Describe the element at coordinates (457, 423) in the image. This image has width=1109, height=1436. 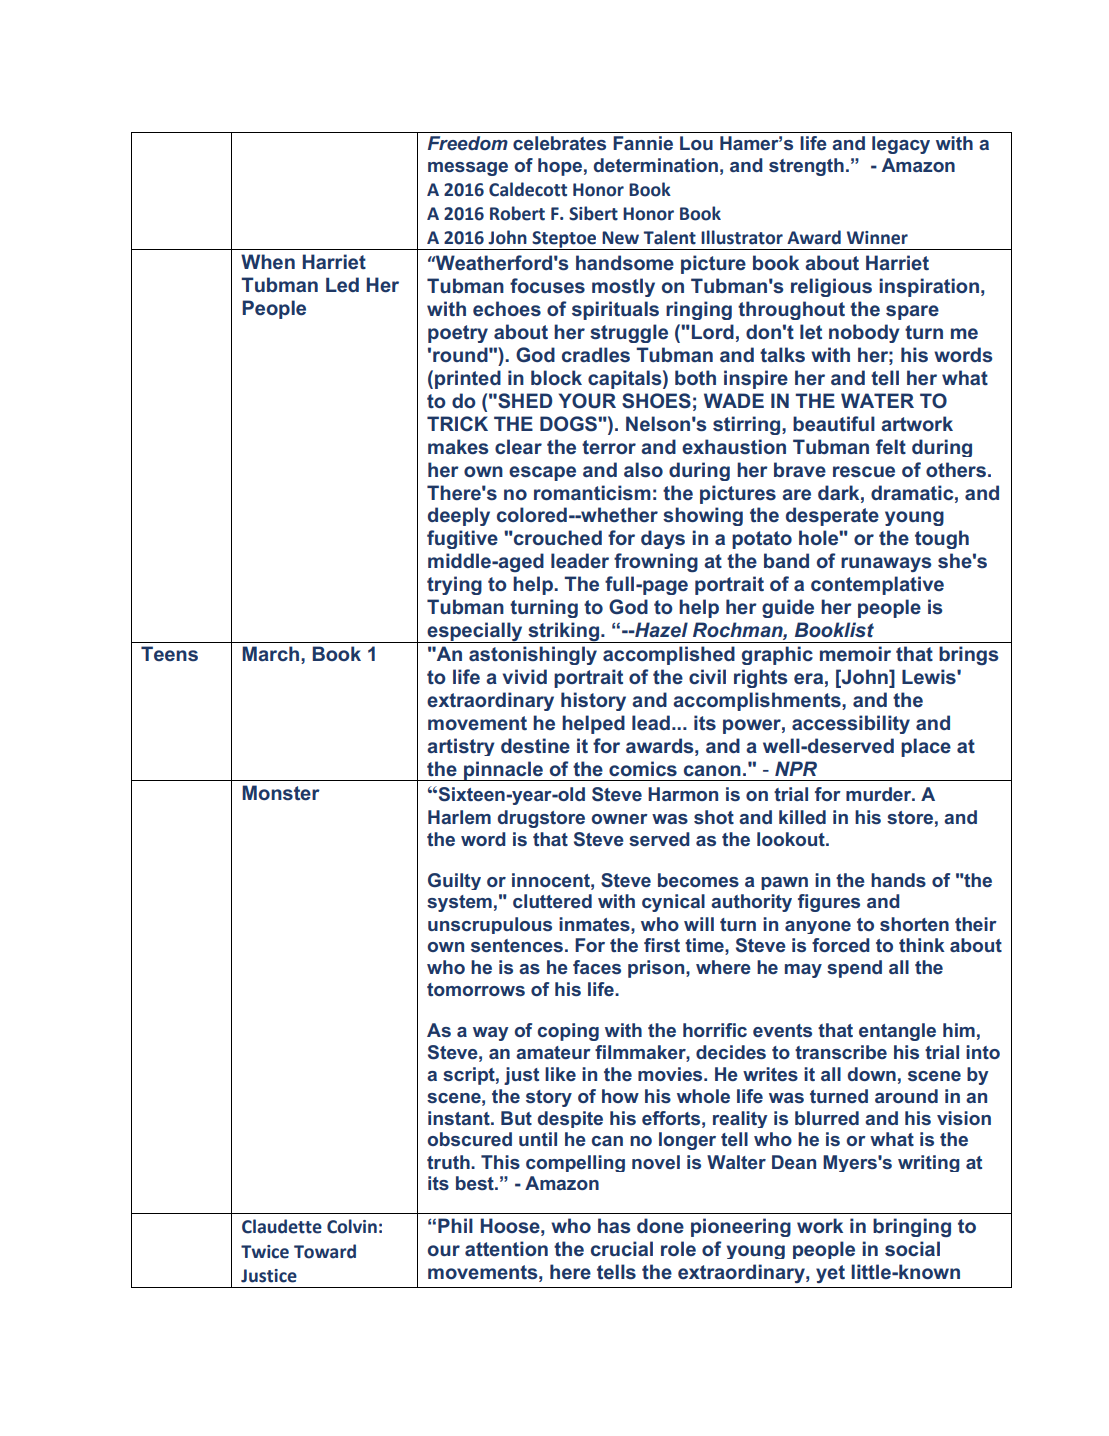
I see `TRICK` at that location.
